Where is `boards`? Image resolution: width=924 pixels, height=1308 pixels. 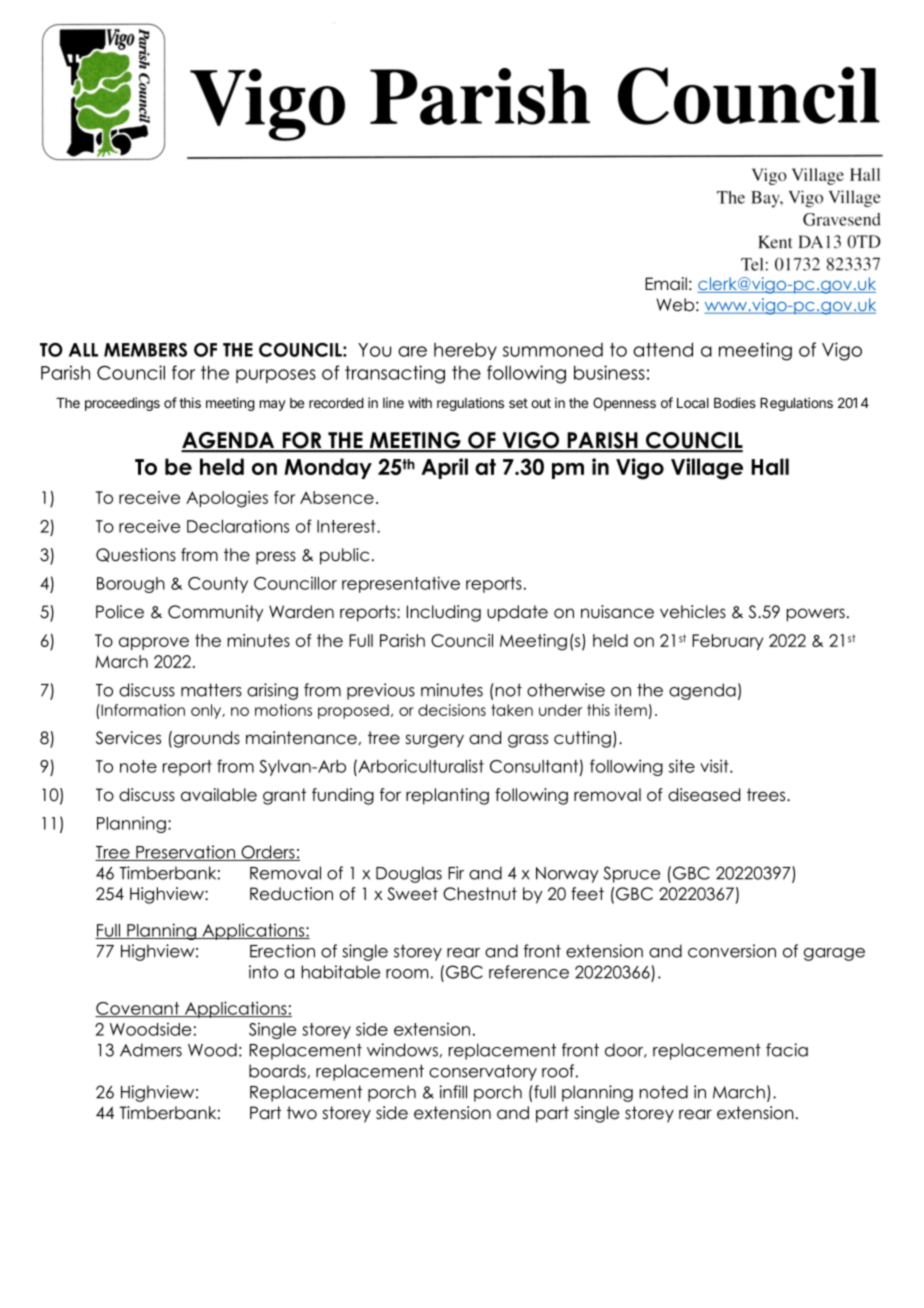 boards is located at coordinates (277, 1071).
